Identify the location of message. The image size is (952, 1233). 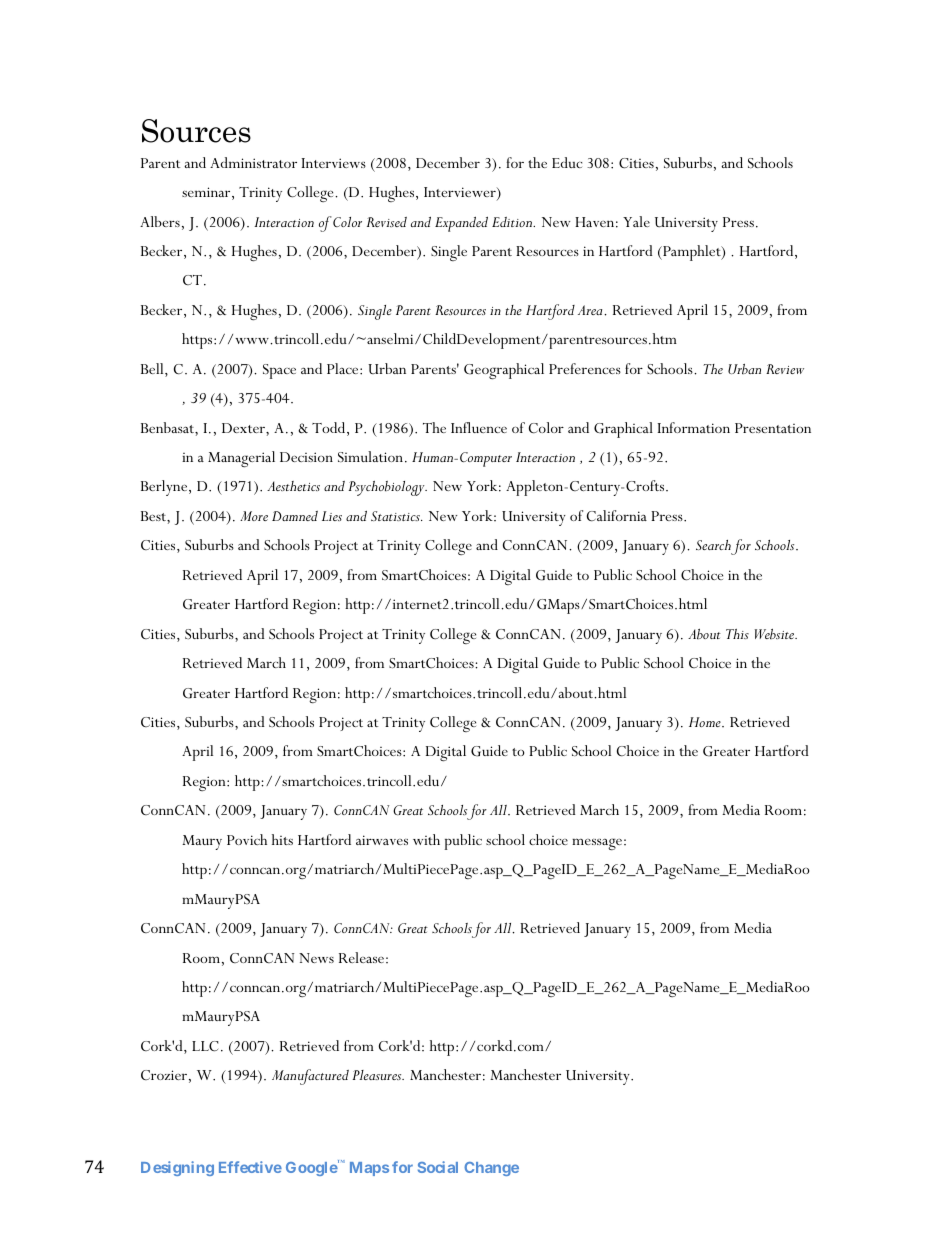
(597, 844).
